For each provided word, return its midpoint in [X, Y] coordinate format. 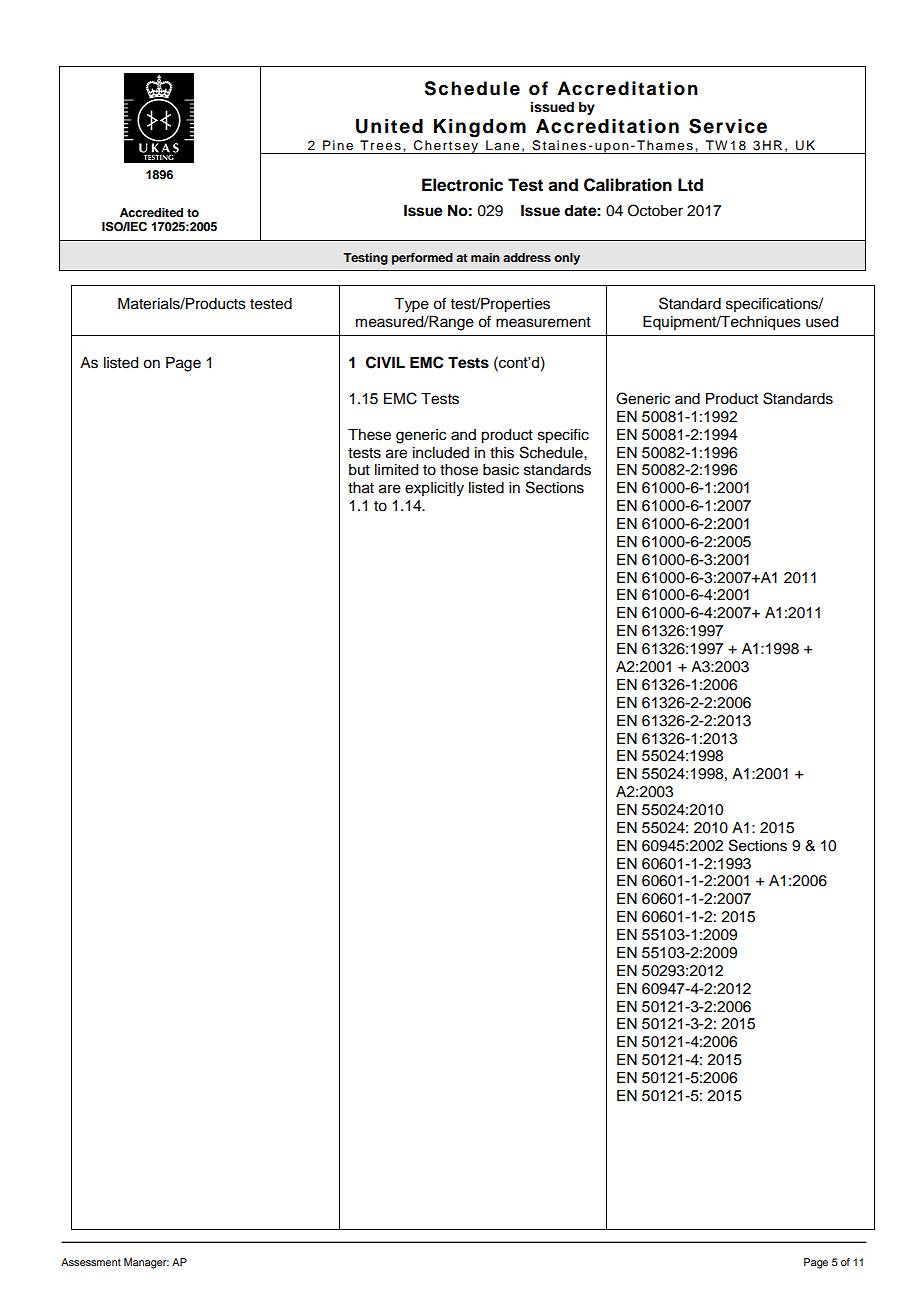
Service [728, 126]
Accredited [151, 212]
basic [501, 470]
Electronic [462, 185]
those [459, 470]
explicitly [434, 489]
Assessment [91, 1262]
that [361, 488]
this [502, 453]
